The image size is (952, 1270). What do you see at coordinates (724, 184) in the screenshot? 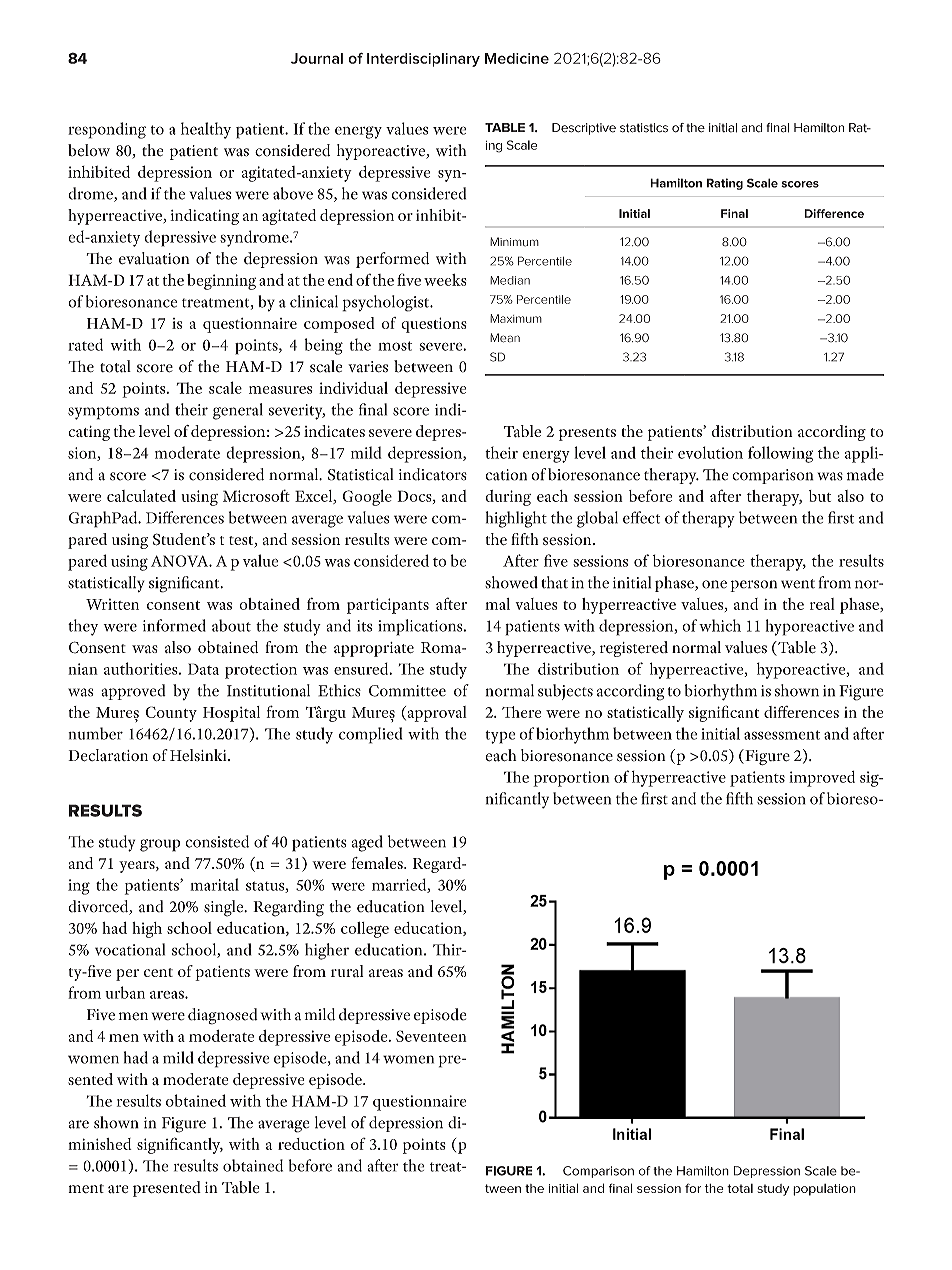
I see `Rating` at bounding box center [724, 184].
